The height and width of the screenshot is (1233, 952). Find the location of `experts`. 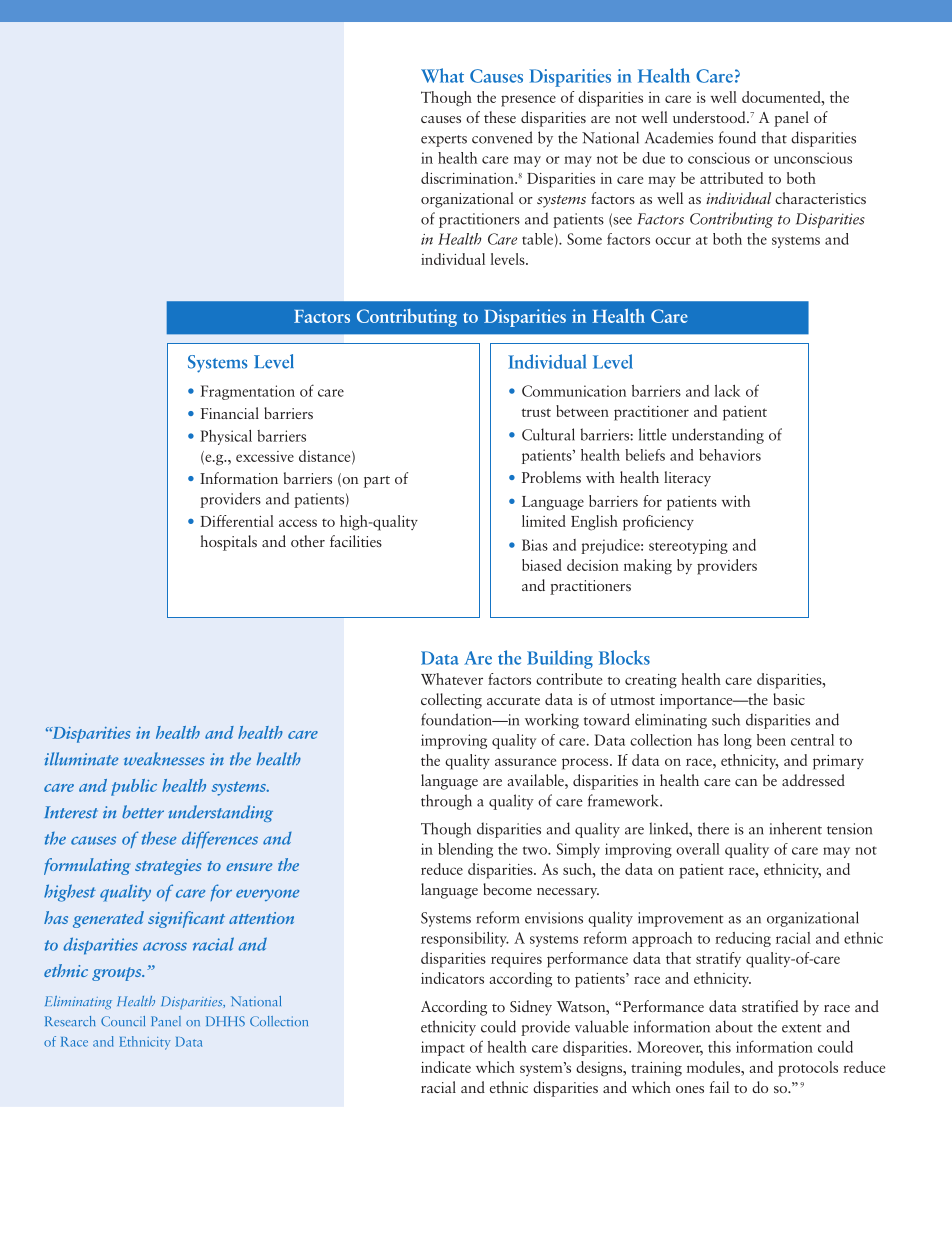

experts is located at coordinates (444, 141).
